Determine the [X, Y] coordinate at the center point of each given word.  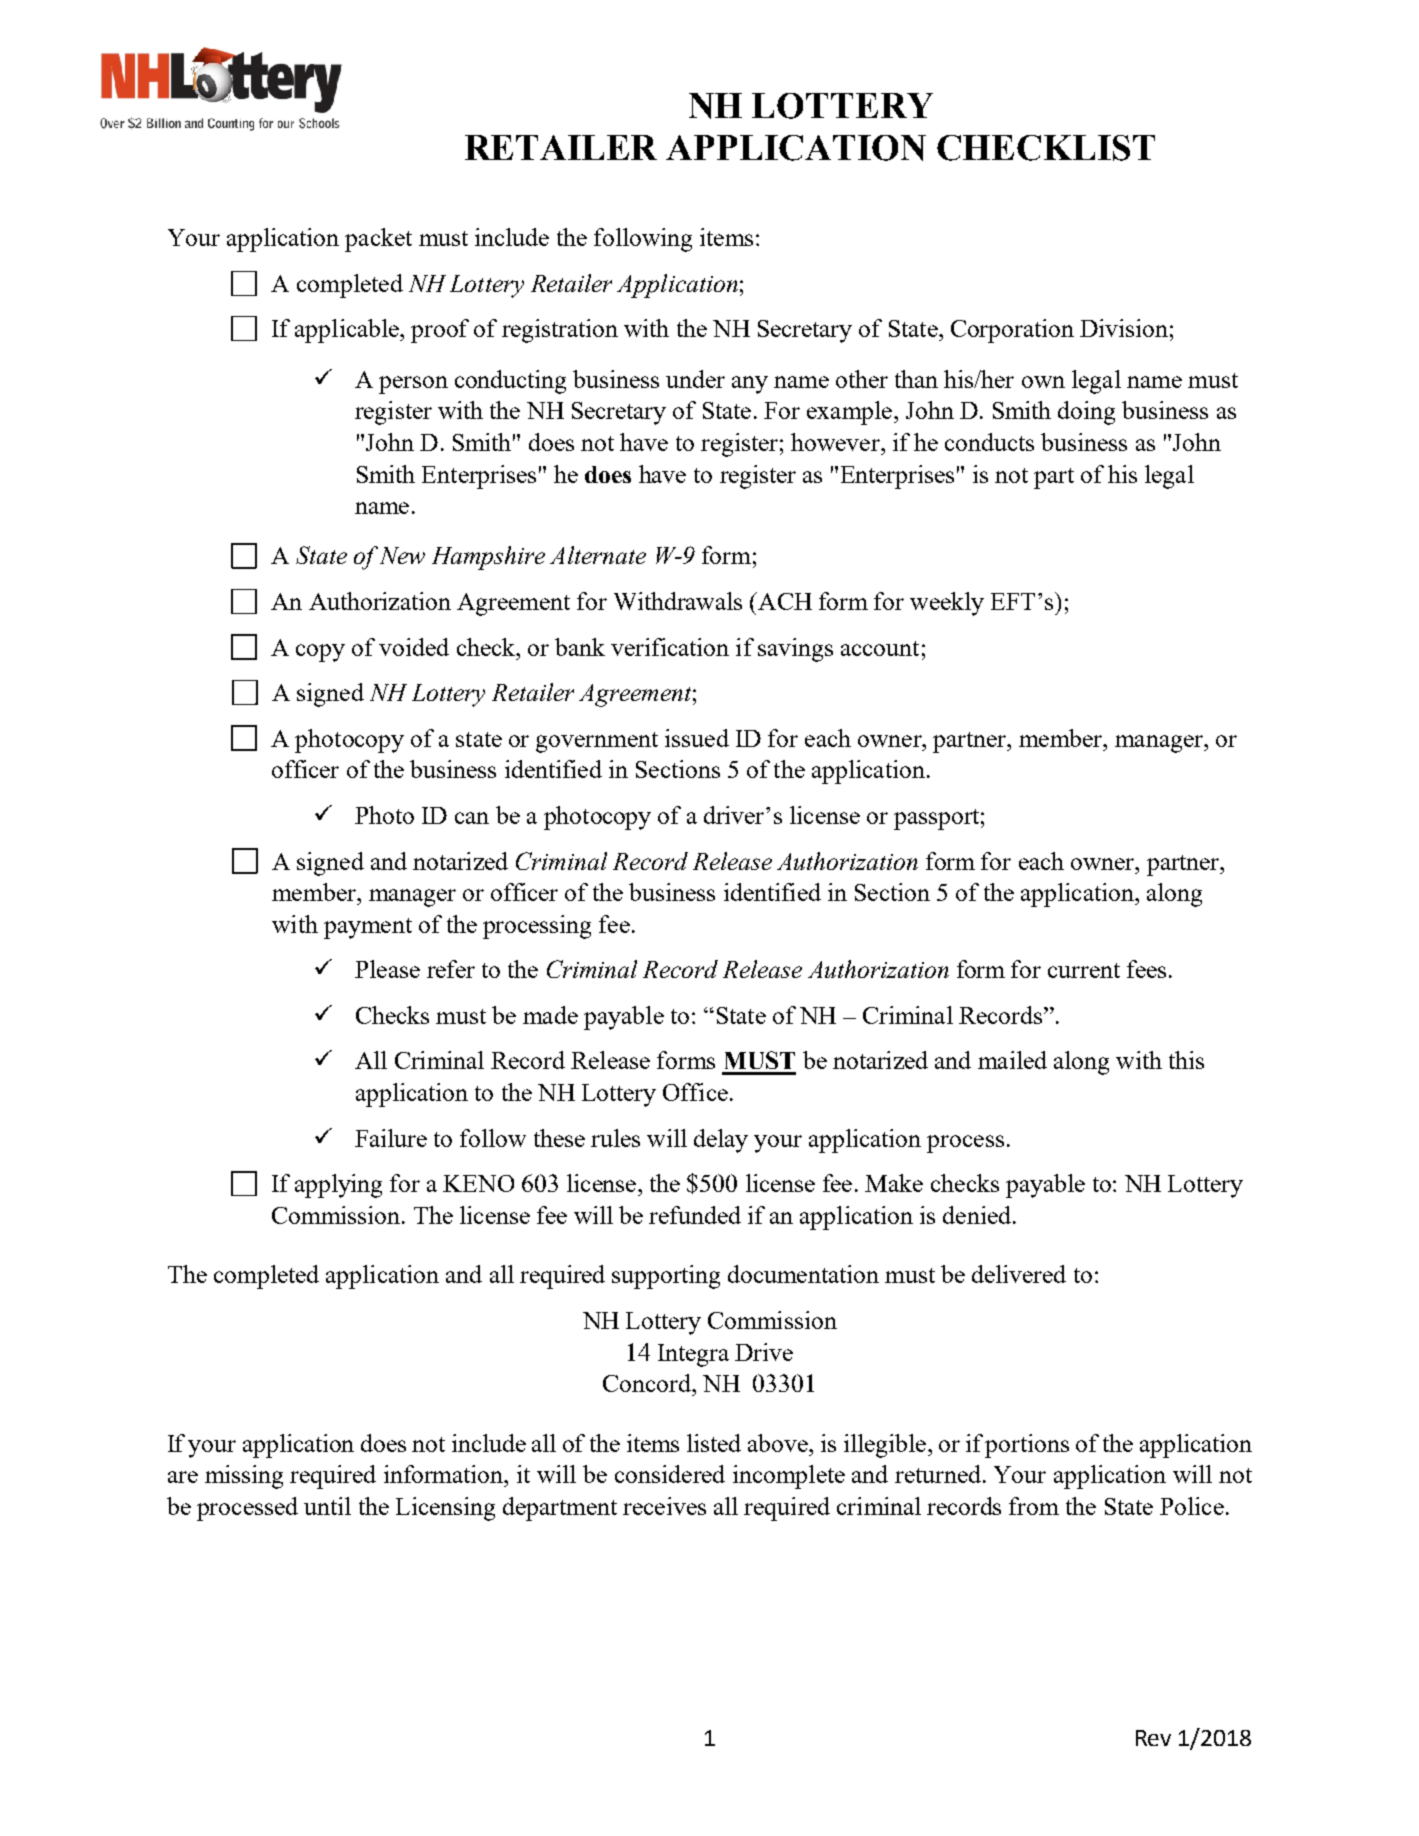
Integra [693, 1355]
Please [387, 969]
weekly [947, 604]
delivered [1019, 1274]
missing [244, 1477]
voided [414, 647]
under [695, 379]
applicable [348, 331]
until [327, 1506]
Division [1124, 328]
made [550, 1015]
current [1084, 970]
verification [670, 647]
